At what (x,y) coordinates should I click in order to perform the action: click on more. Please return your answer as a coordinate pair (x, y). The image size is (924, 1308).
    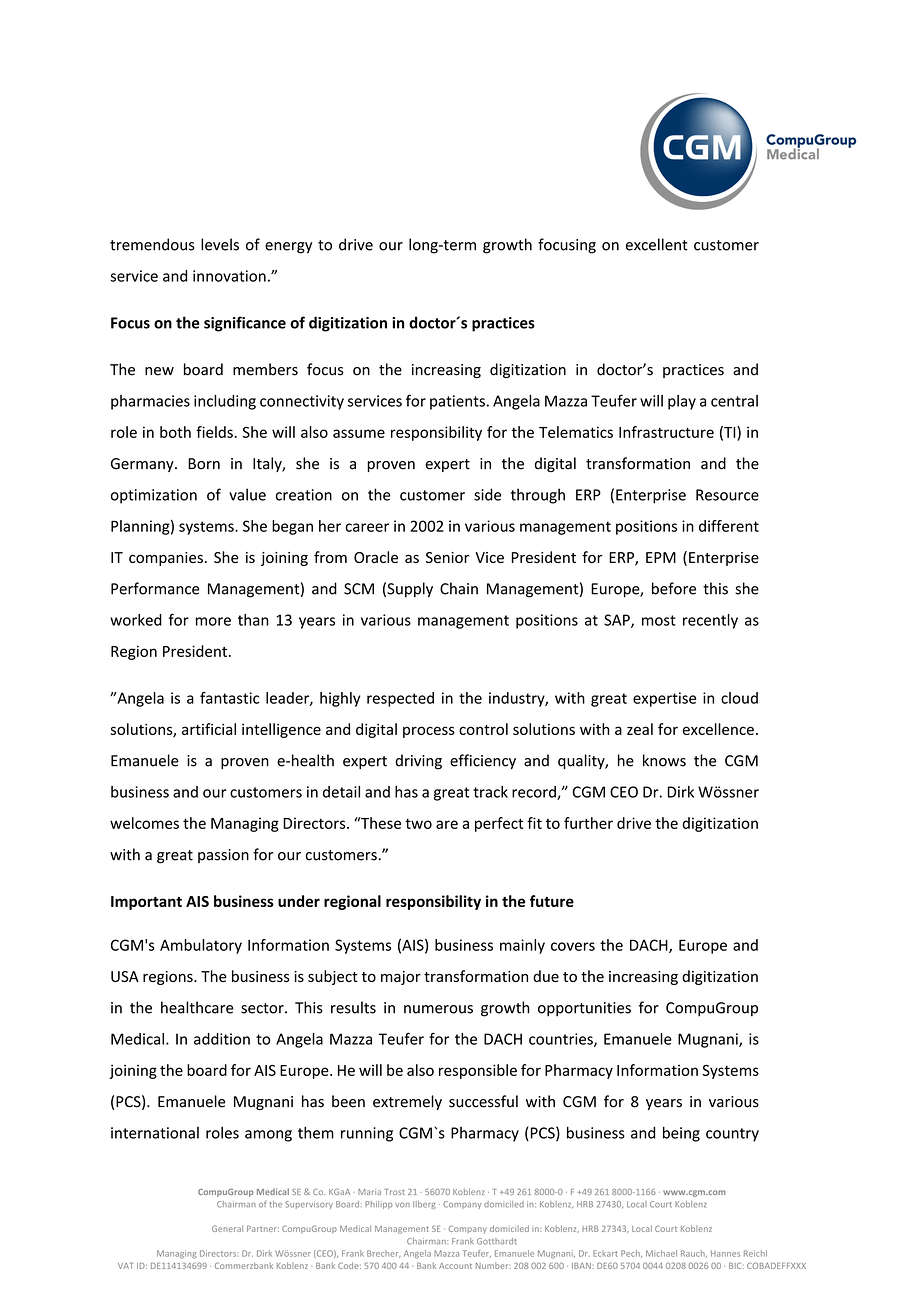
    Looking at the image, I should click on (213, 621).
